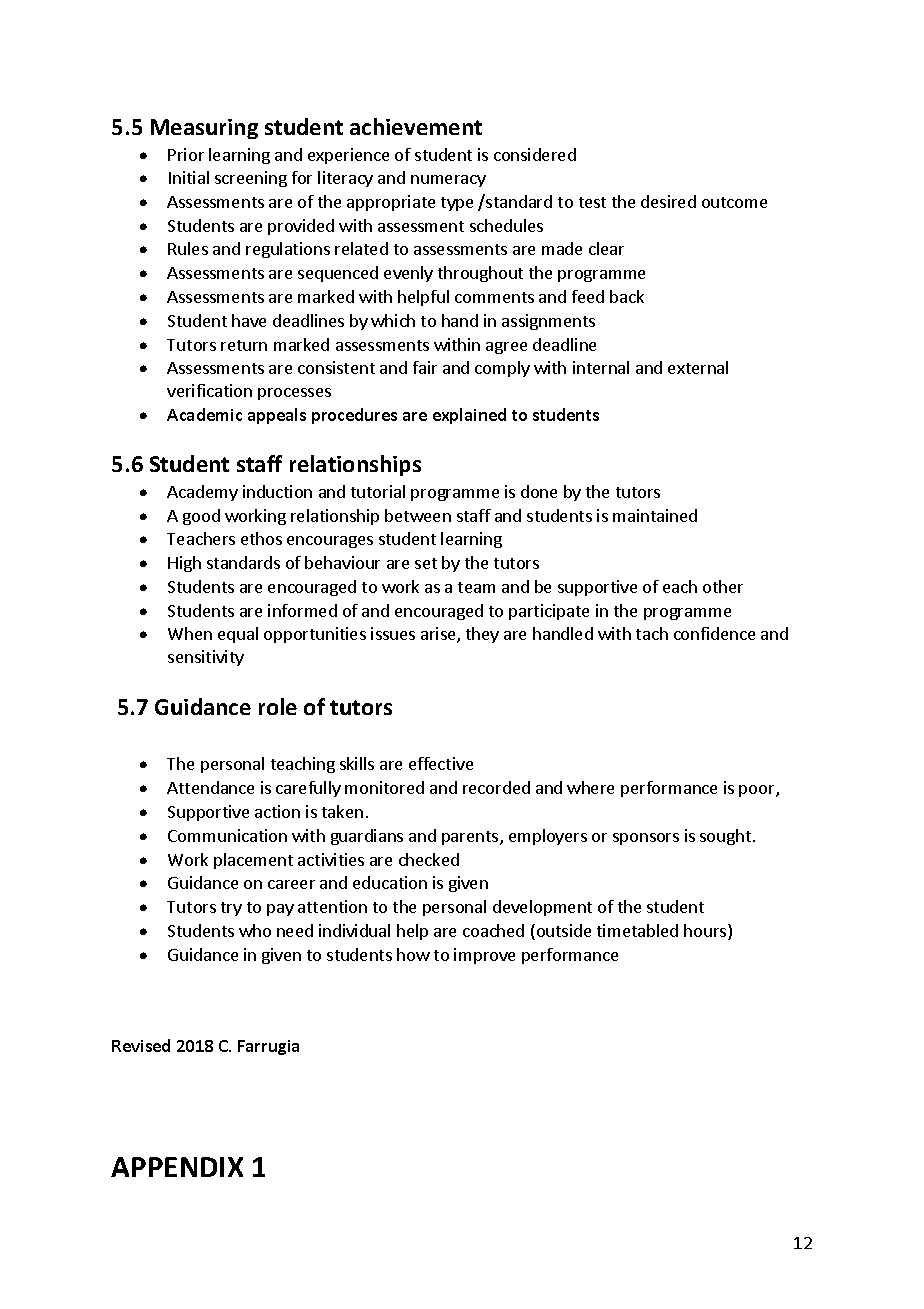 The width and height of the screenshot is (924, 1309). I want to click on external, so click(698, 367).
